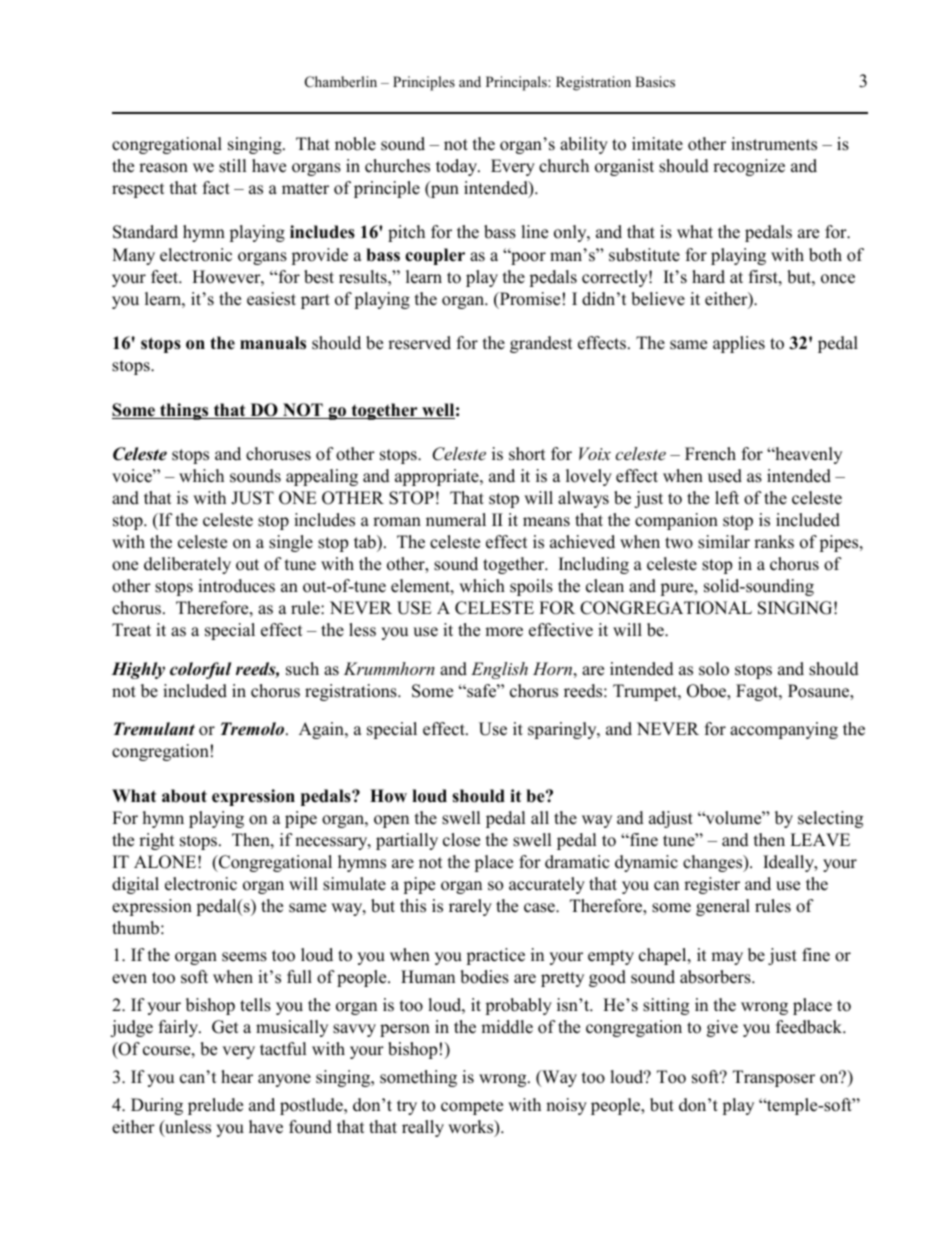 Image resolution: width=952 pixels, height=1233 pixels. I want to click on Principals, so click(517, 83).
